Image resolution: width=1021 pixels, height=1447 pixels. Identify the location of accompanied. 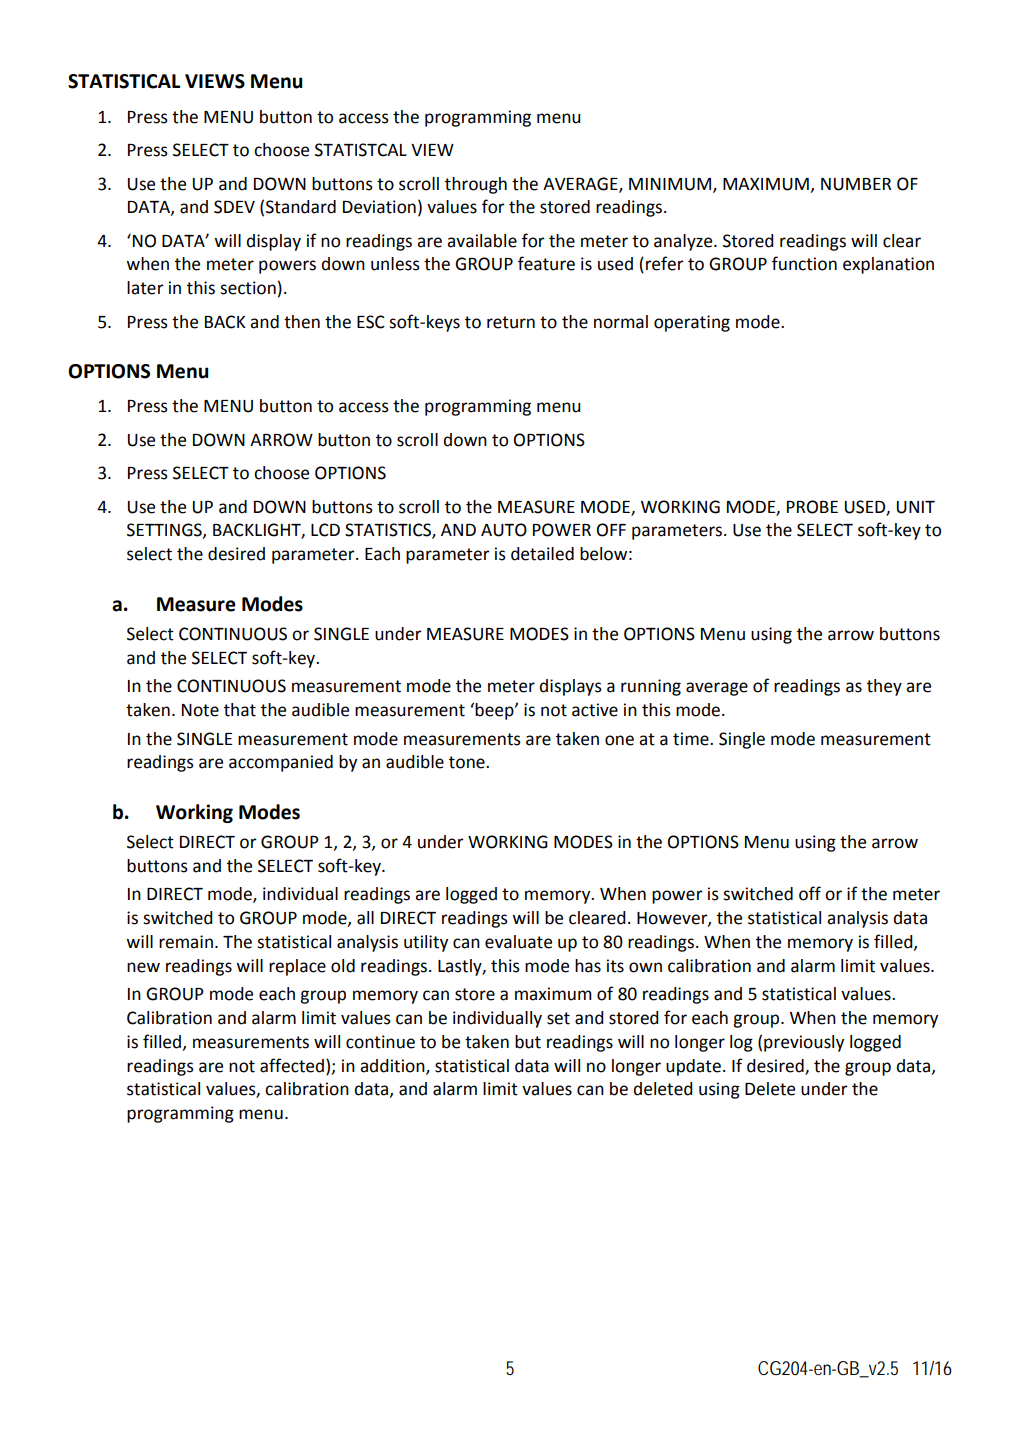
(281, 763).
